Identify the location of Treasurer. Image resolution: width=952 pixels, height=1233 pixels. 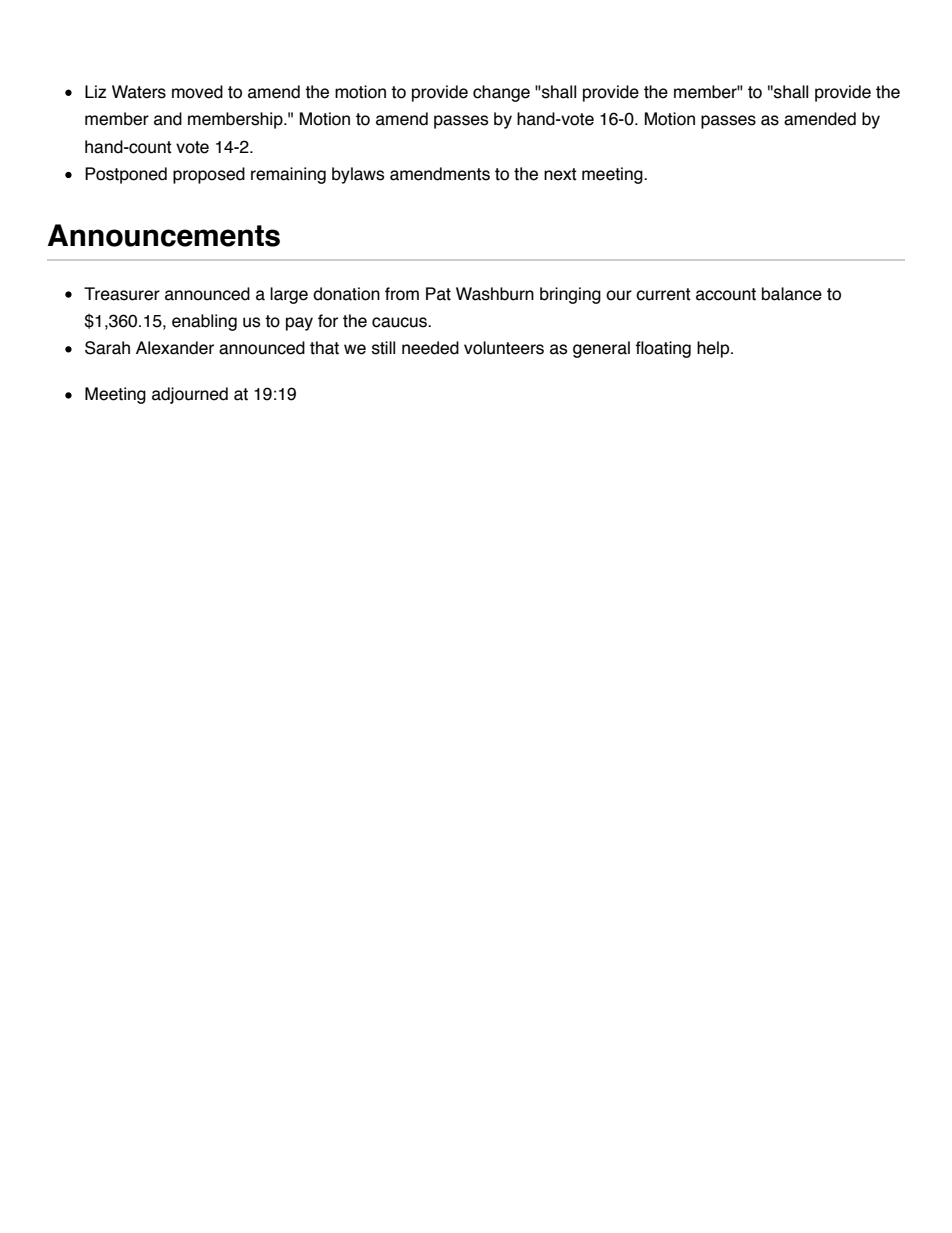
(122, 294).
